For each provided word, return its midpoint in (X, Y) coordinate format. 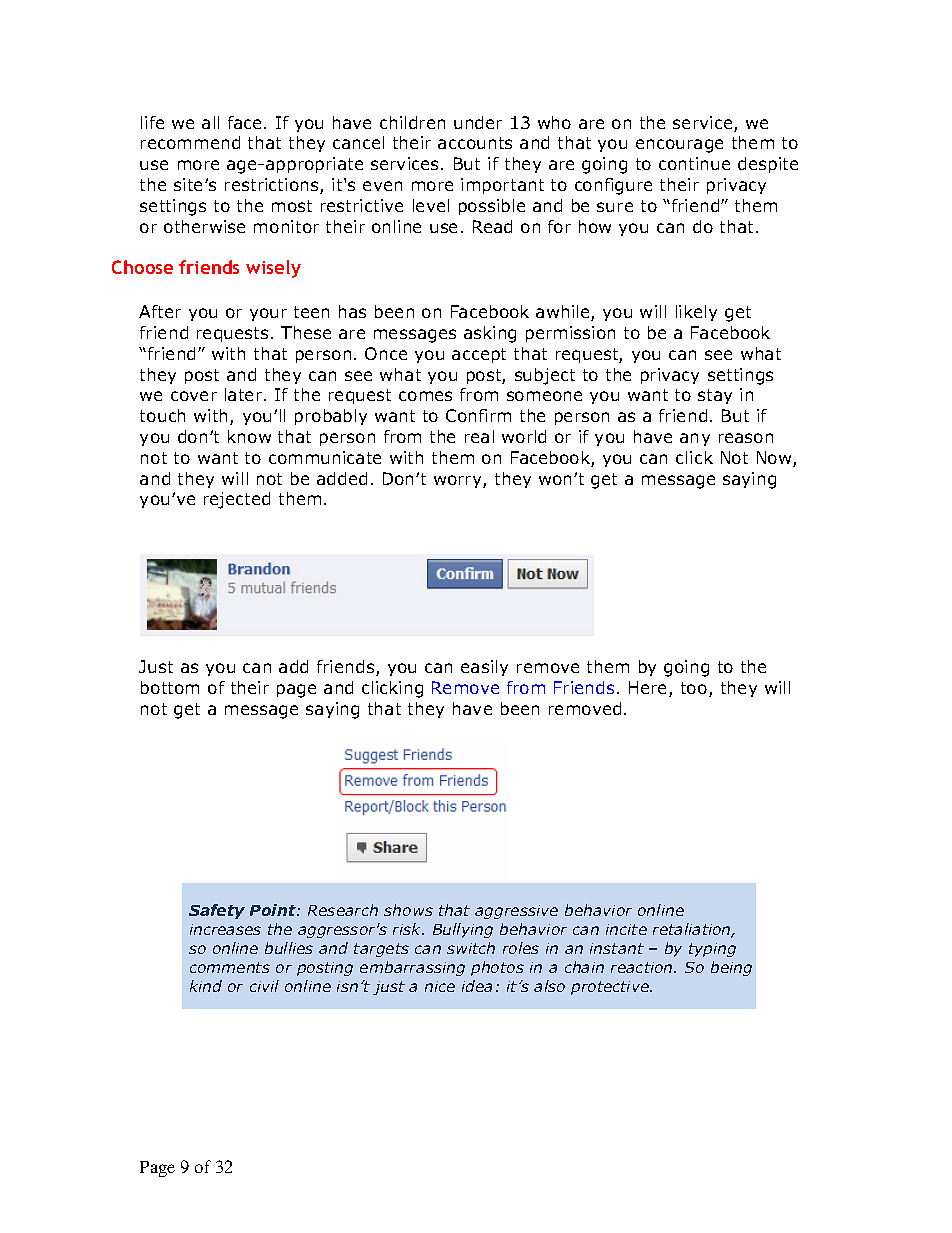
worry (459, 481)
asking (490, 334)
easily (484, 668)
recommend (190, 142)
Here (649, 689)
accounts (475, 143)
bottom (170, 687)
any (695, 439)
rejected (237, 500)
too (695, 689)
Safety (217, 911)
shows (408, 910)
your (268, 314)
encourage (679, 146)
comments (230, 967)
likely (696, 313)
